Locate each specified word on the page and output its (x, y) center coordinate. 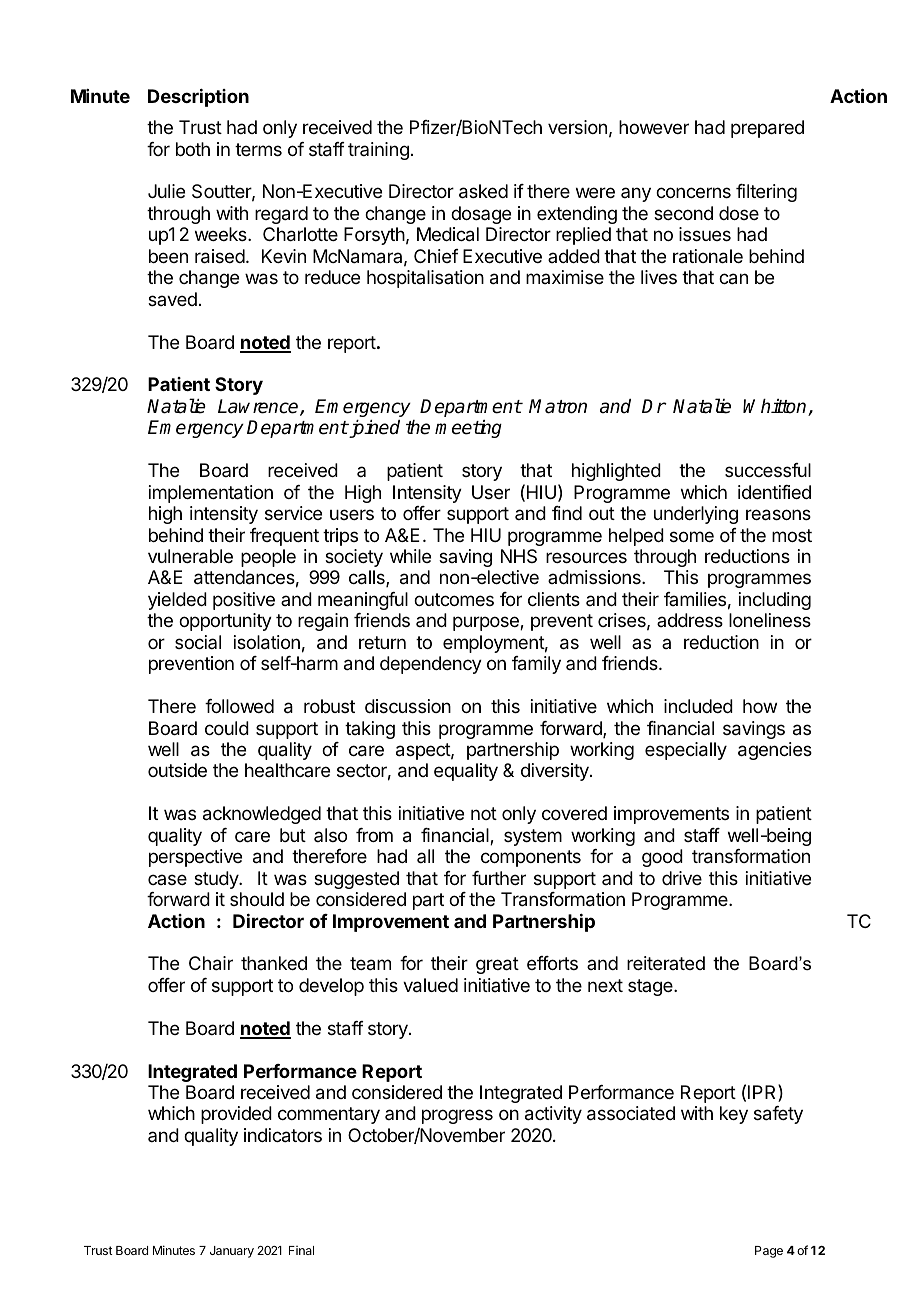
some (692, 536)
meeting (468, 429)
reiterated (666, 963)
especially (686, 751)
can (733, 279)
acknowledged (262, 815)
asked (483, 191)
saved (172, 299)
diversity (556, 772)
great (497, 965)
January (232, 1252)
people (268, 558)
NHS (519, 556)
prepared (767, 129)
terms (258, 149)
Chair (211, 963)
